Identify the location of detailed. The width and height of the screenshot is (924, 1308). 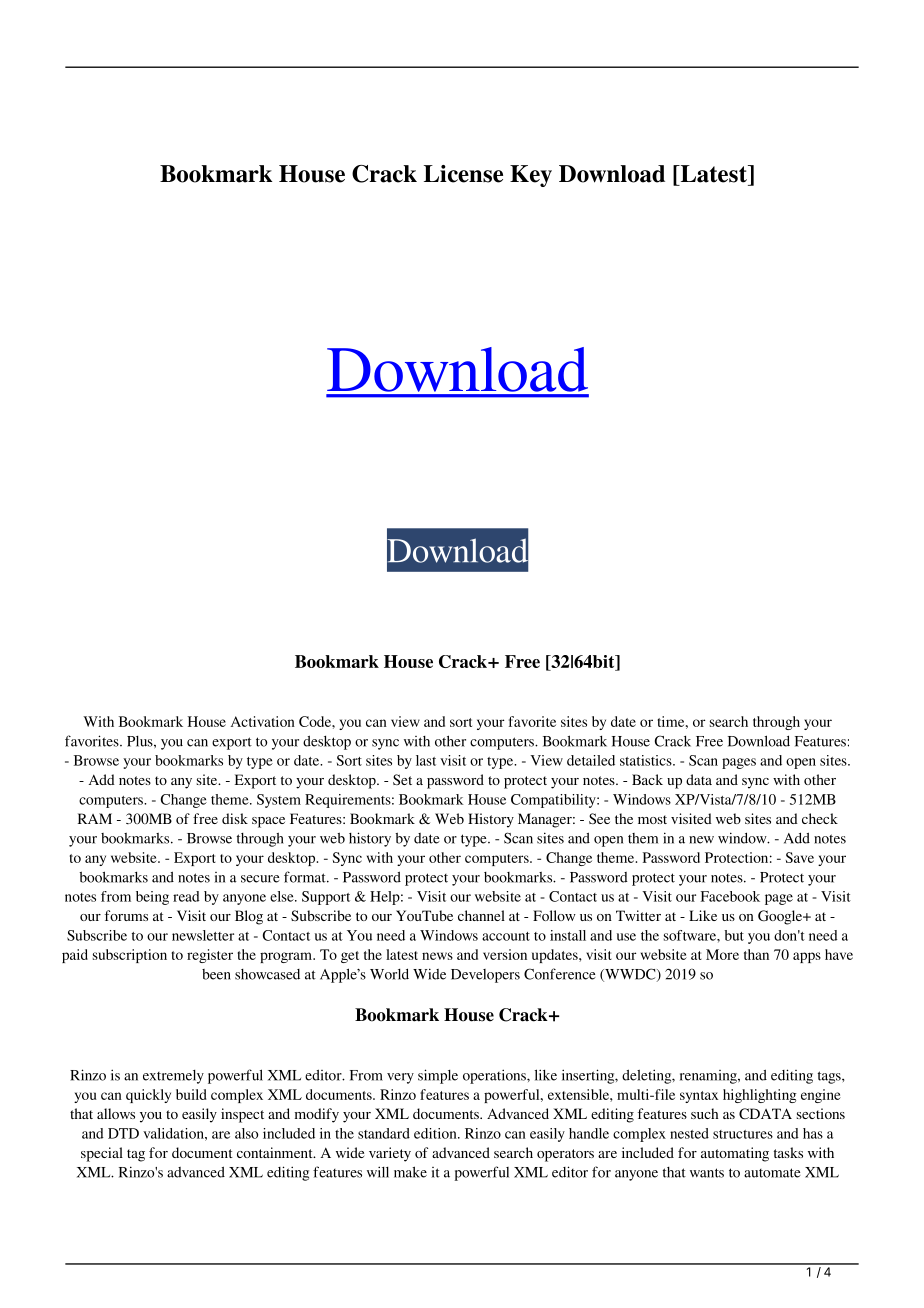
(591, 760).
